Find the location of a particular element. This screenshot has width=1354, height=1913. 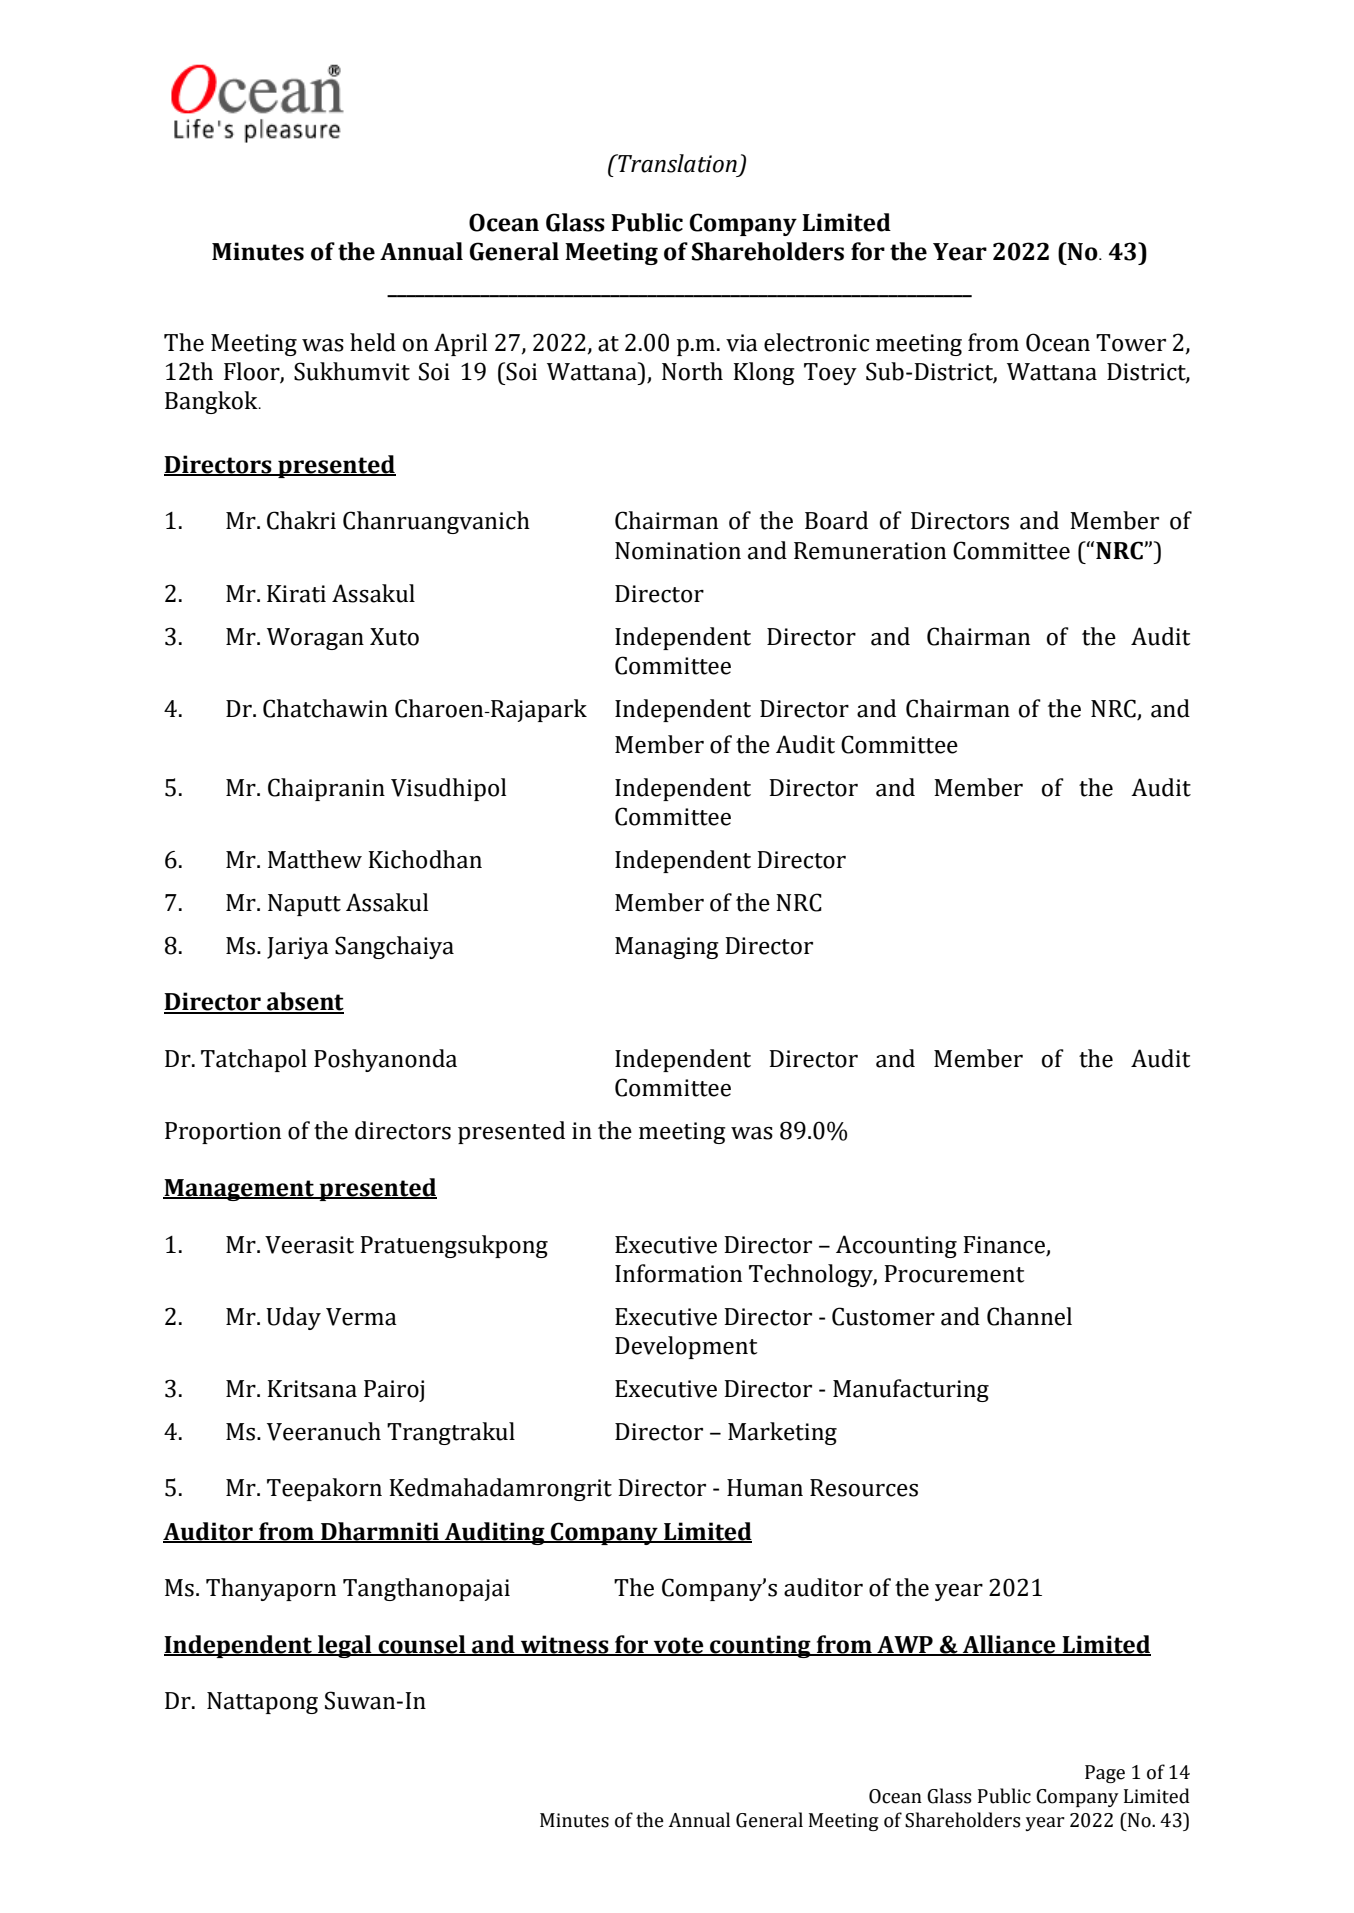

Tower is located at coordinates (1131, 343).
